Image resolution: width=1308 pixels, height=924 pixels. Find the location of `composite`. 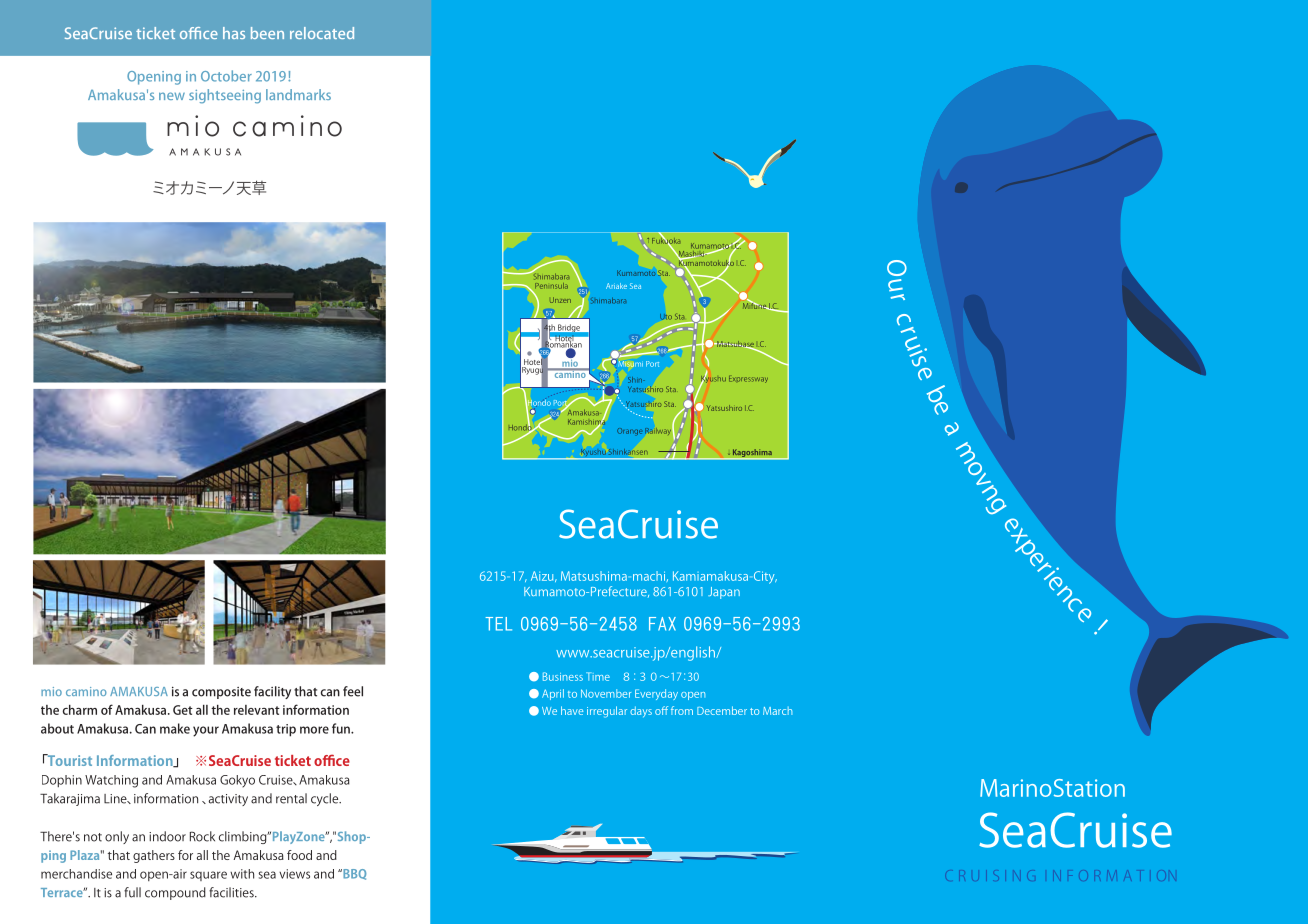

composite is located at coordinates (221, 693).
